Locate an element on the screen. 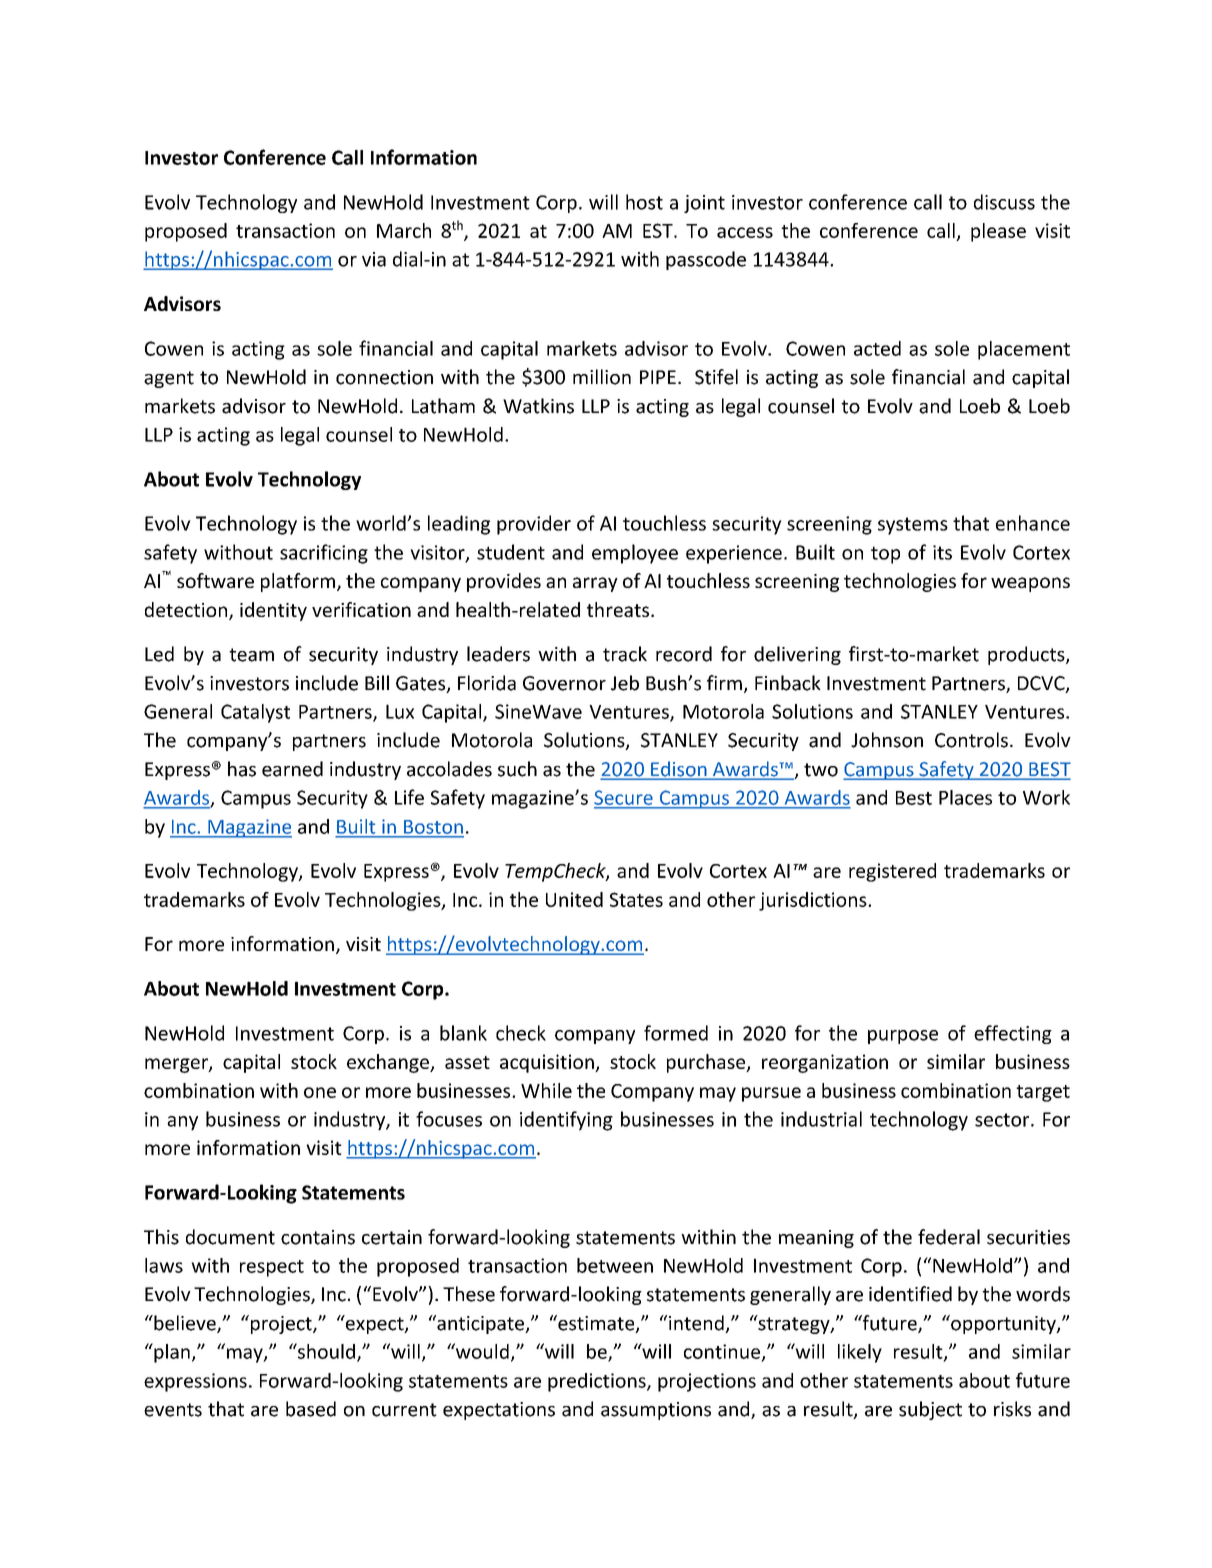  one is located at coordinates (320, 1092).
